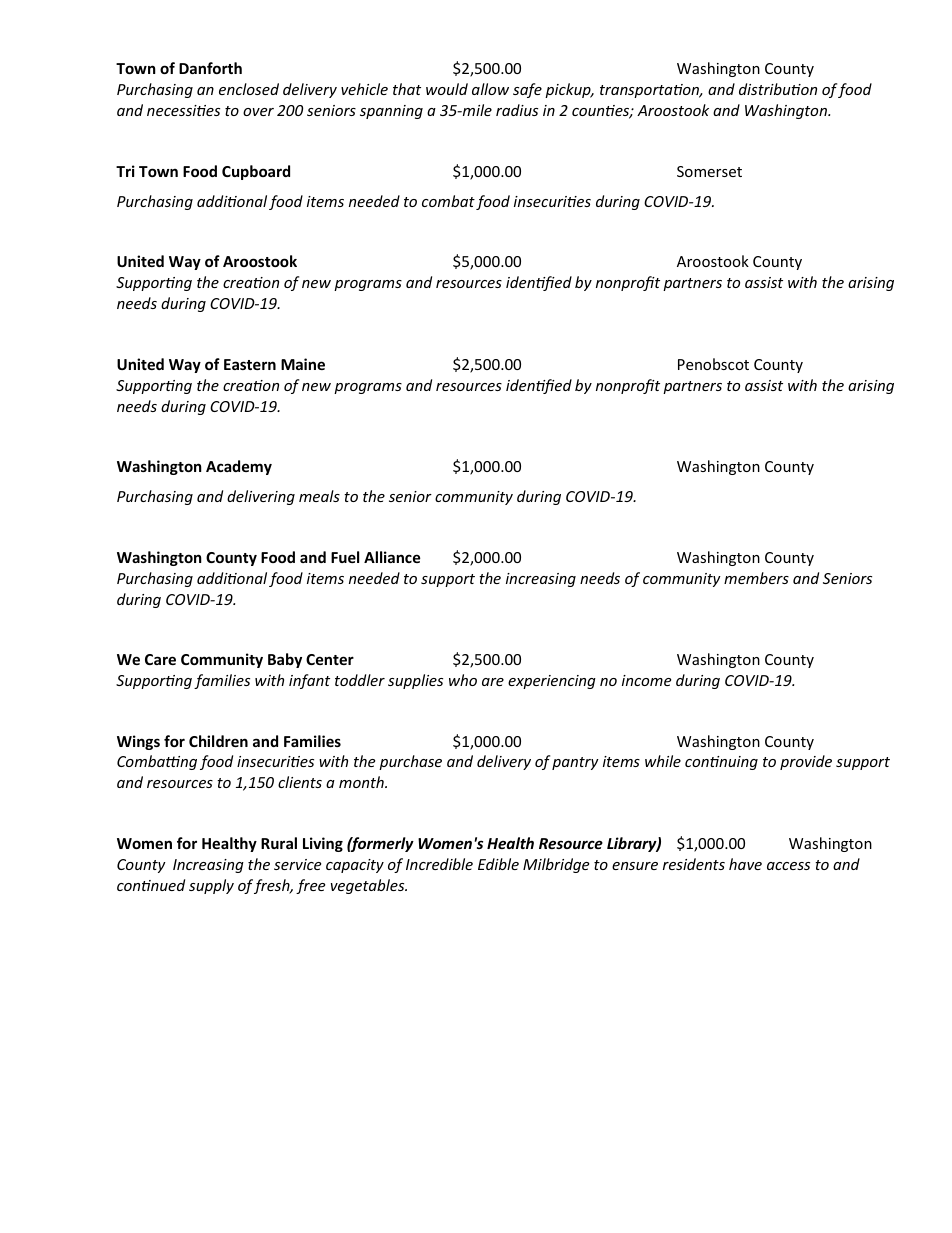 The image size is (952, 1233). Describe the element at coordinates (249, 89) in the document. I see `enclosed` at that location.
